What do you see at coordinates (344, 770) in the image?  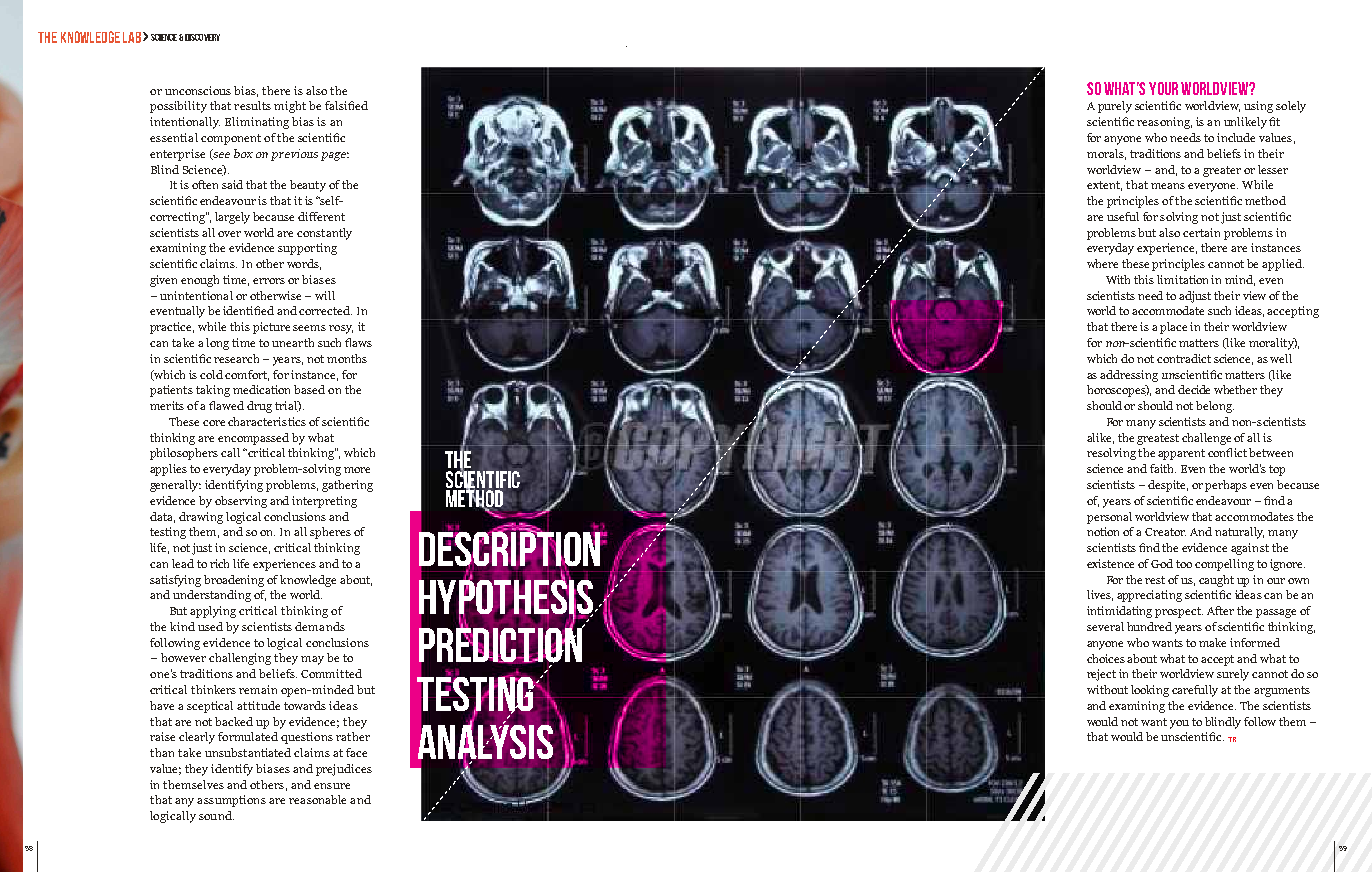 I see `prejudices` at bounding box center [344, 770].
